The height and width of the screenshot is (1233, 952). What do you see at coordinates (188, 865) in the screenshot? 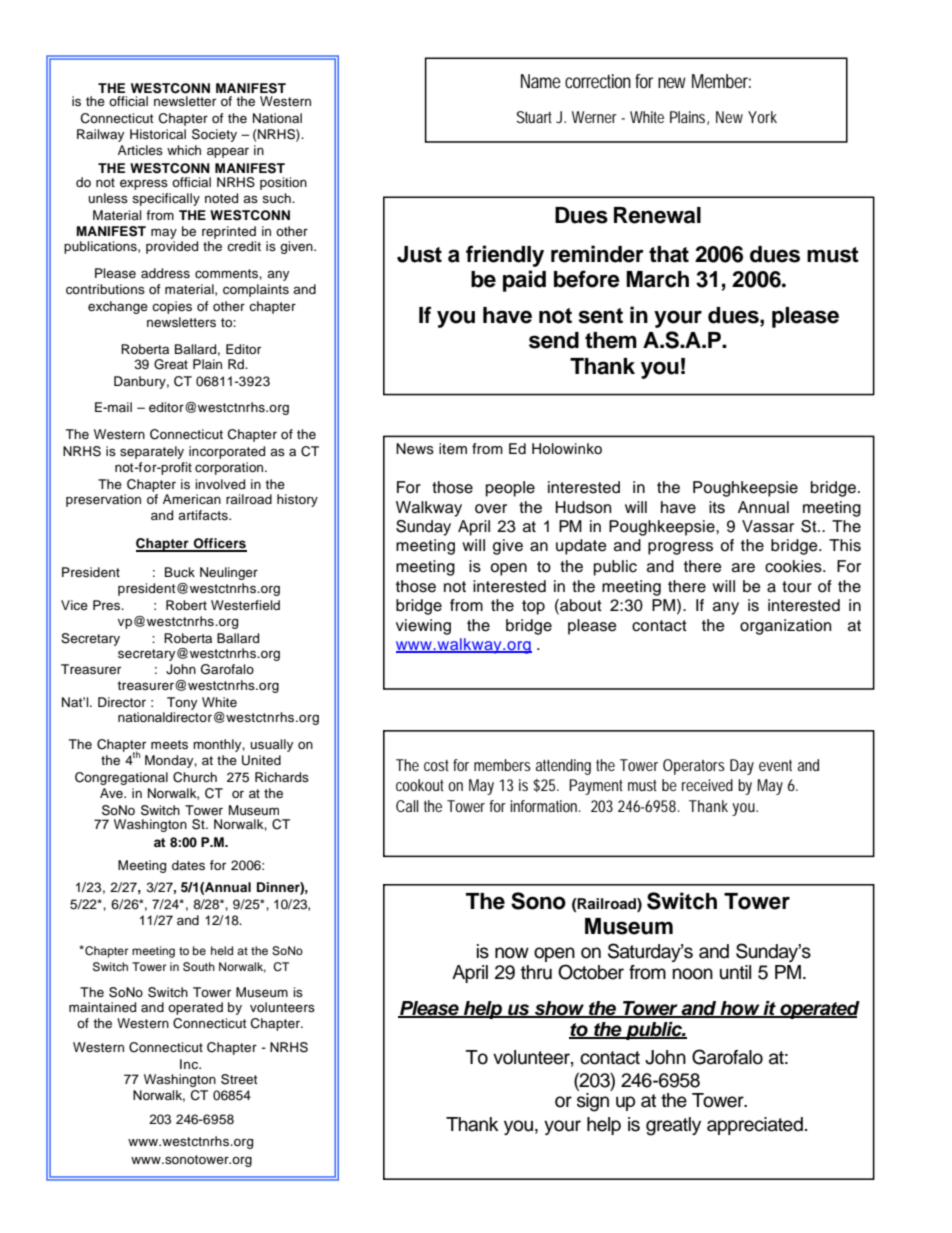
I see `dates` at bounding box center [188, 865].
